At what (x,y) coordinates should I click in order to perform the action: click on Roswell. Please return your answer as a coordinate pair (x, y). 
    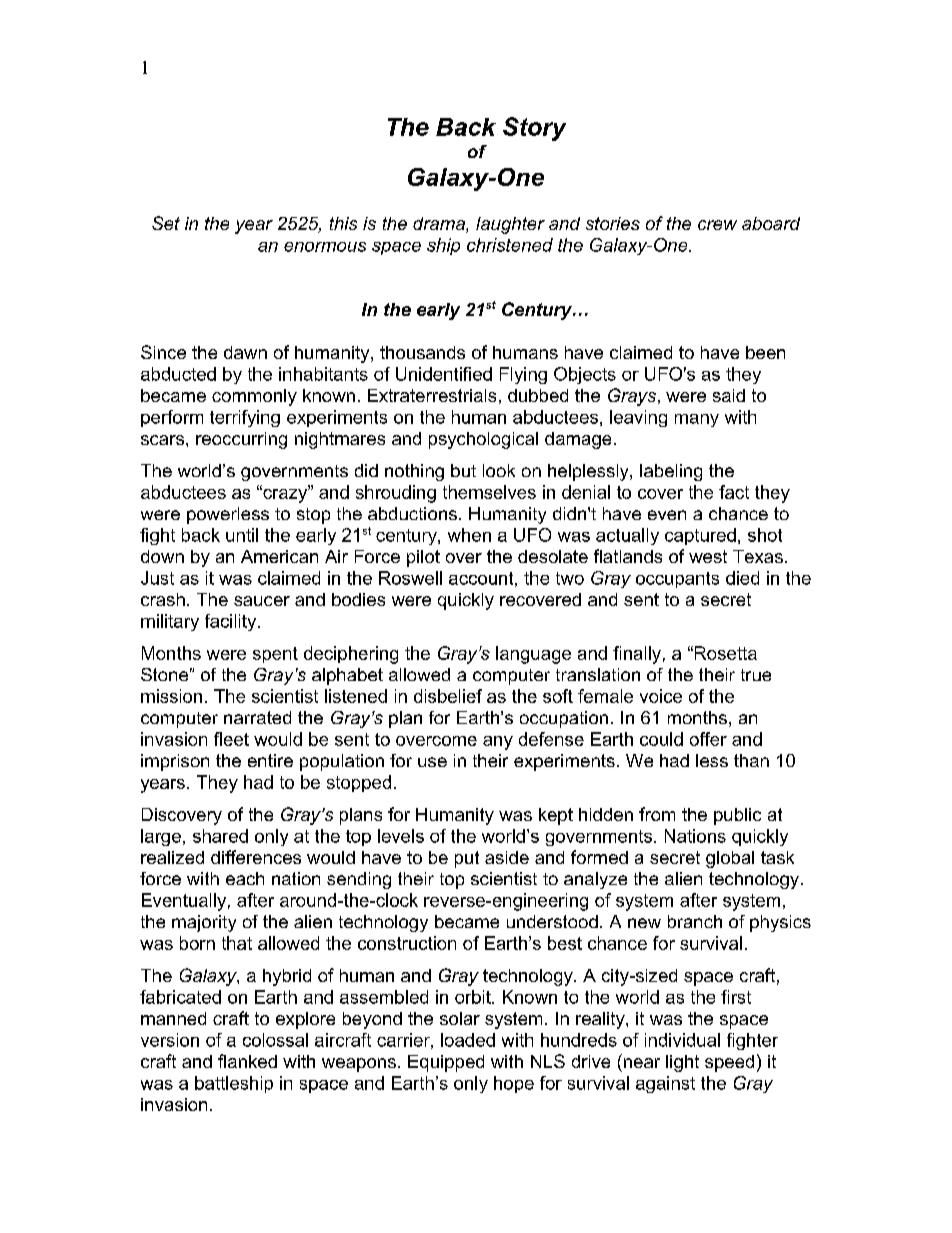
    Looking at the image, I should click on (410, 578).
